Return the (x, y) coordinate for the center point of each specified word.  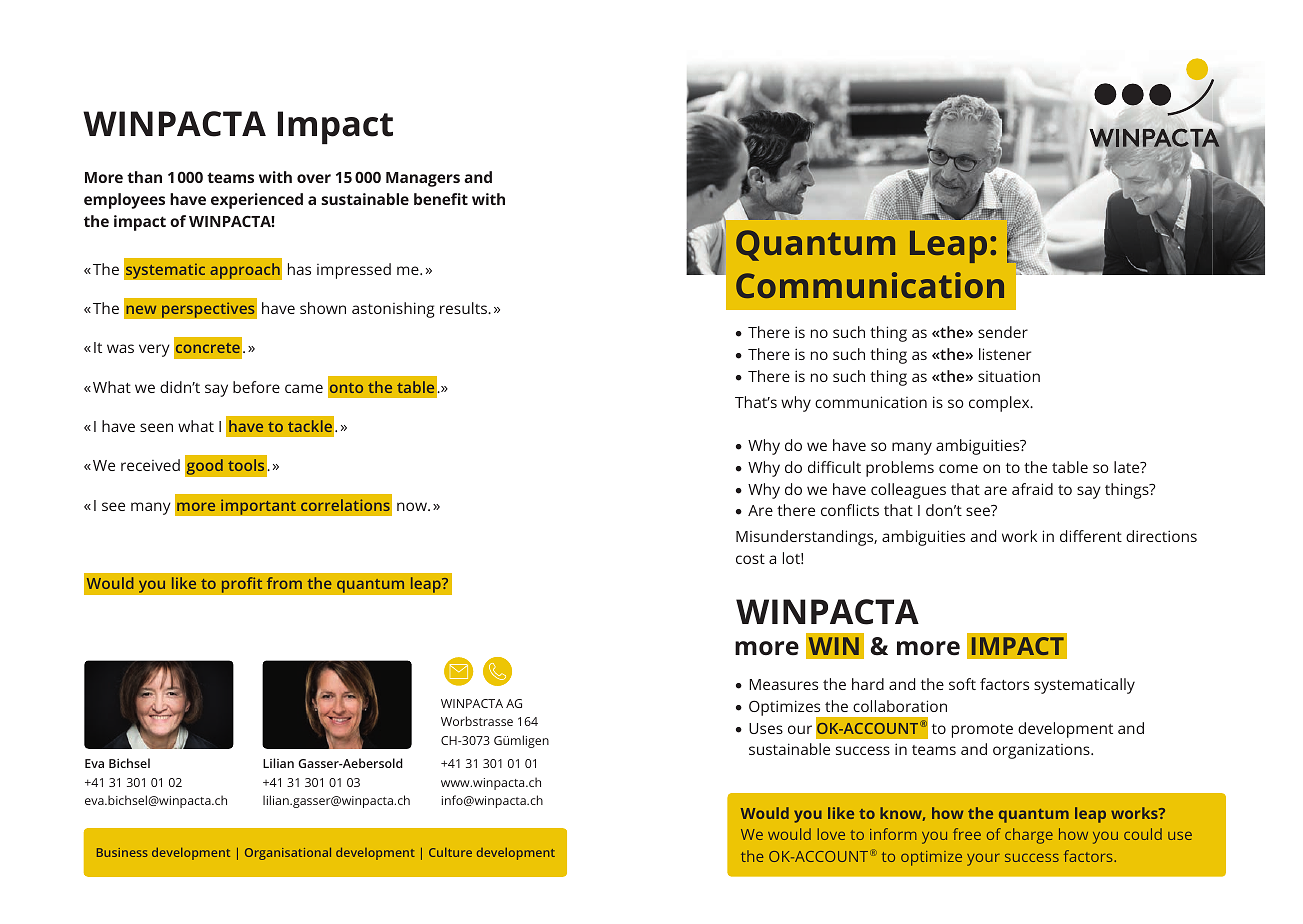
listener (1005, 354)
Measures (783, 684)
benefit (441, 199)
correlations (345, 505)
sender (1003, 332)
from (284, 583)
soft (962, 684)
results (464, 308)
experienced (257, 201)
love (831, 834)
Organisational (288, 853)
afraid (1032, 489)
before (256, 387)
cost (750, 559)
